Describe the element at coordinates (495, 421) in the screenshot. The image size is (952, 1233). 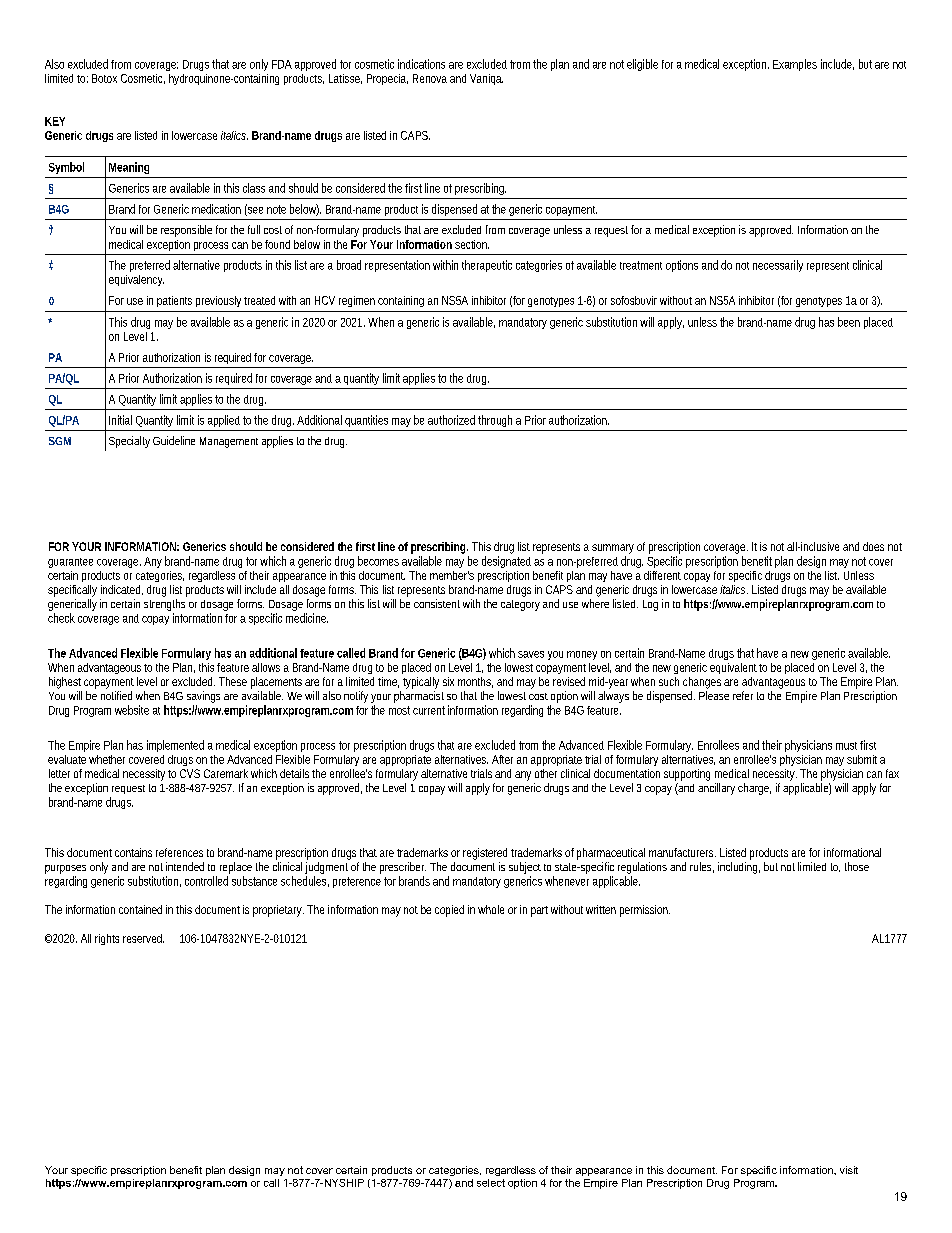
I see `through` at that location.
